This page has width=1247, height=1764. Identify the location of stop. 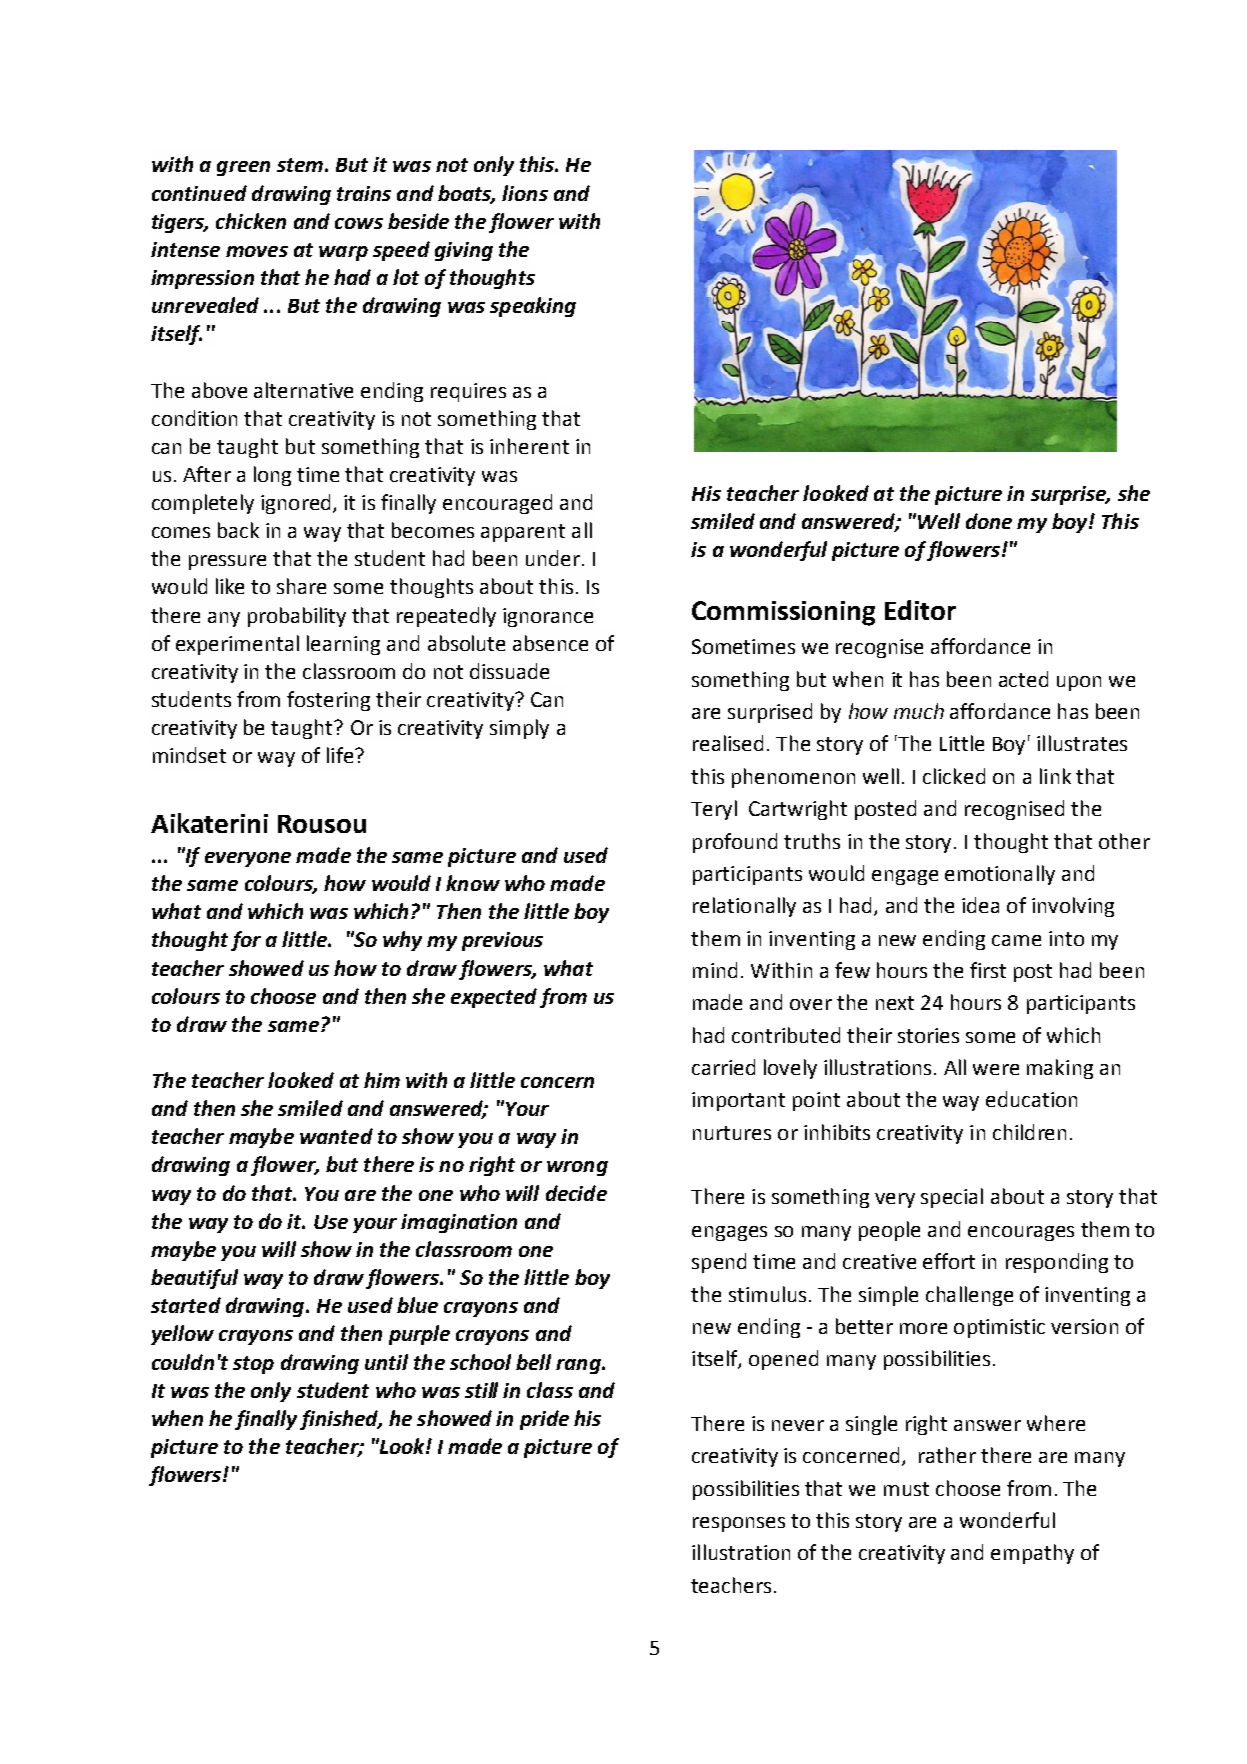
(253, 1365).
